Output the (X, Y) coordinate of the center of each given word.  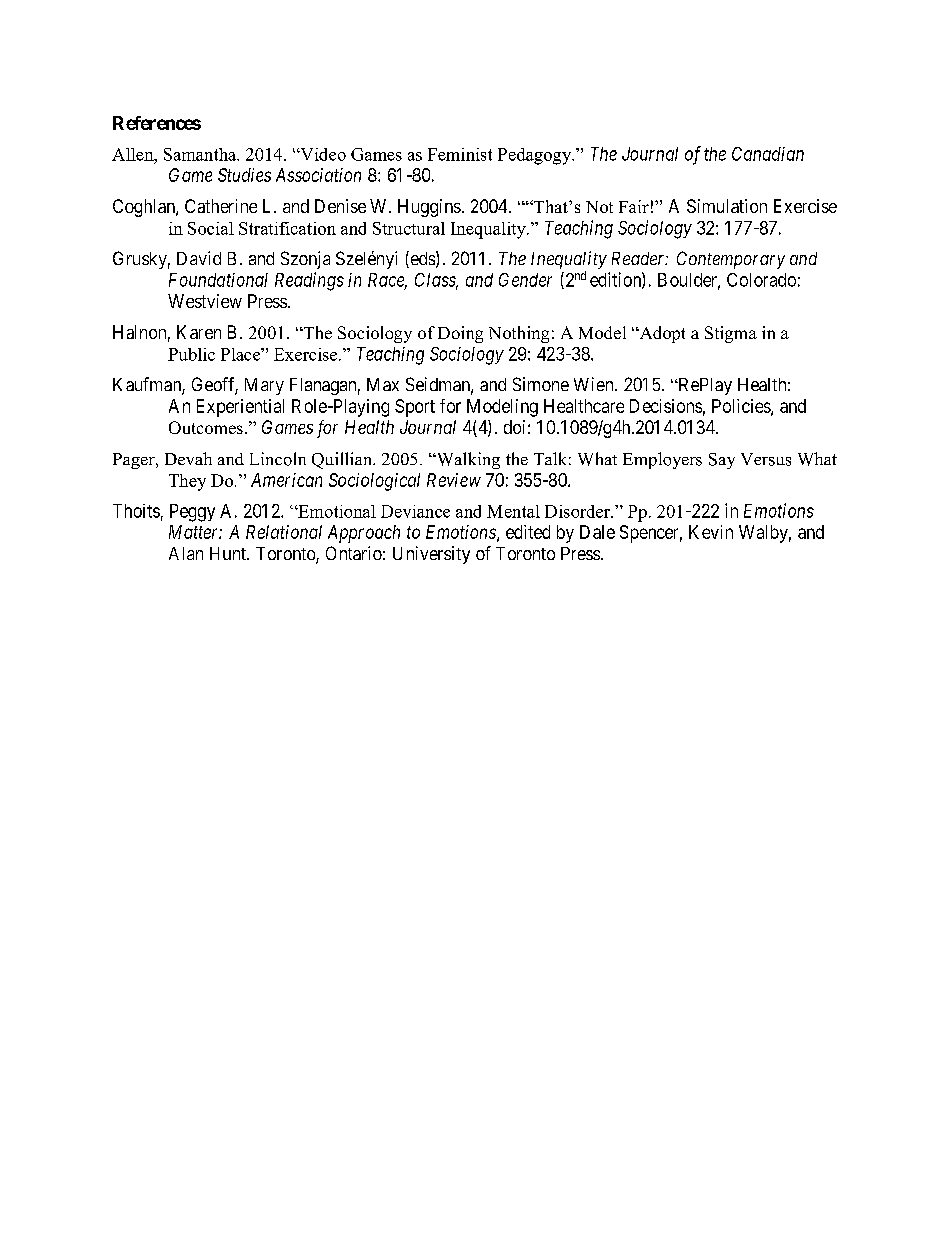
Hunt (229, 553)
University (431, 555)
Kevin (711, 532)
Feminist (460, 154)
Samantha (201, 154)
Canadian (768, 154)
